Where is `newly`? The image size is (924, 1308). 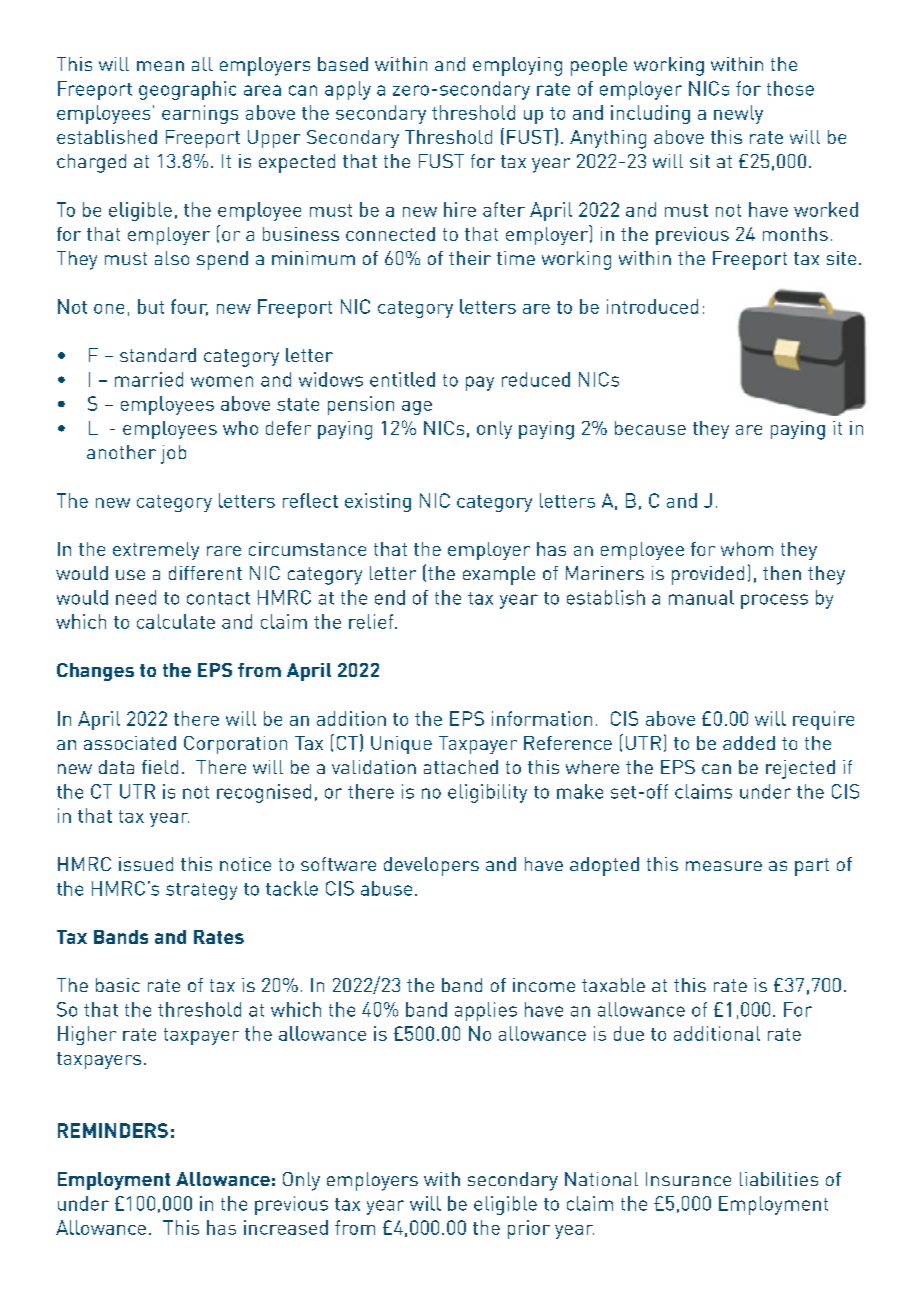 newly is located at coordinates (738, 114).
